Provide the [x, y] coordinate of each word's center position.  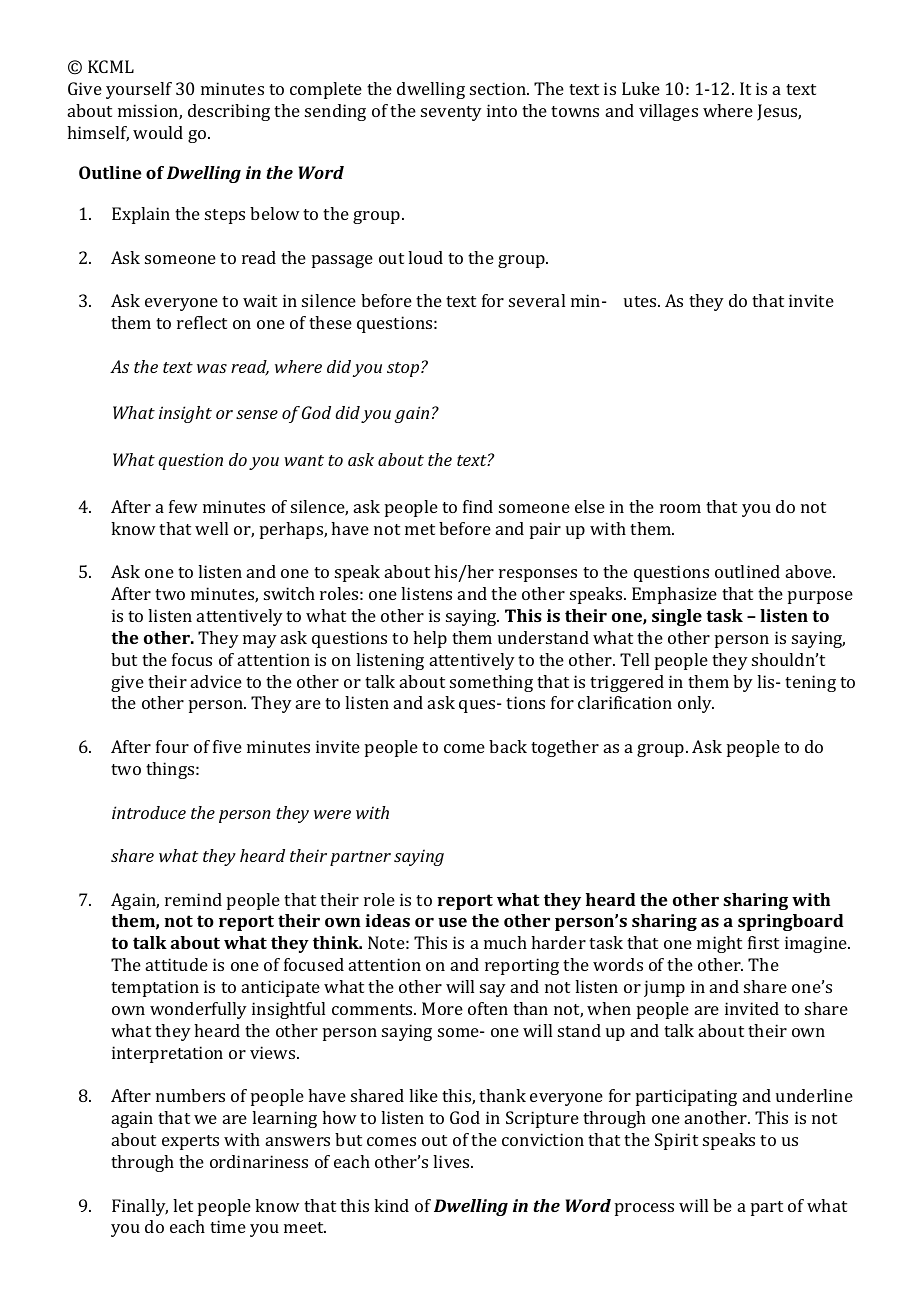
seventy [451, 113]
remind [193, 899]
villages [668, 112]
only [696, 704]
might [719, 944]
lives [452, 1161]
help [430, 639]
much [505, 942]
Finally [140, 1207]
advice [216, 681]
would [158, 132]
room [680, 508]
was [212, 368]
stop [404, 369]
